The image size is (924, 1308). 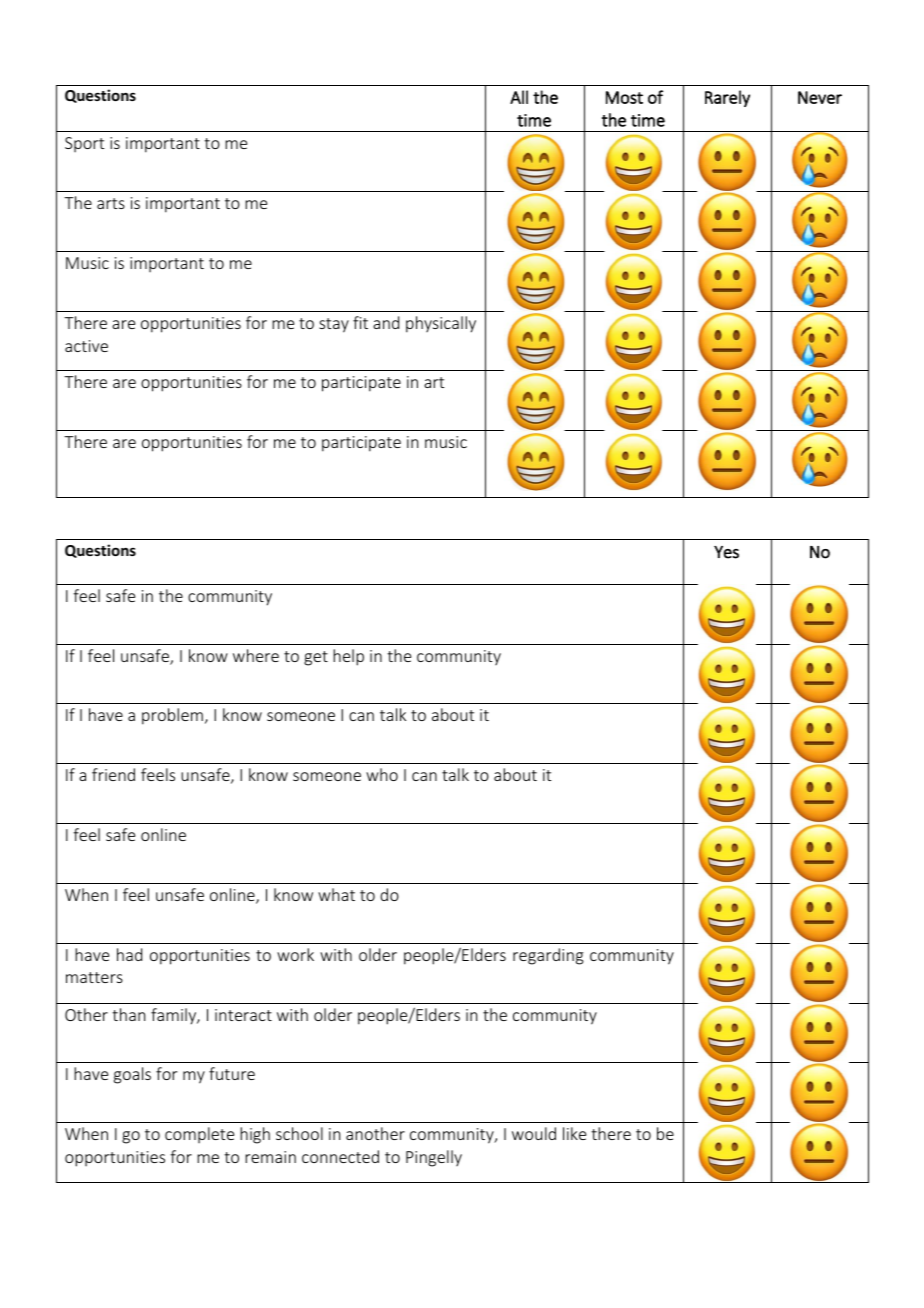 What do you see at coordinates (727, 98) in the image?
I see `Rarely` at bounding box center [727, 98].
